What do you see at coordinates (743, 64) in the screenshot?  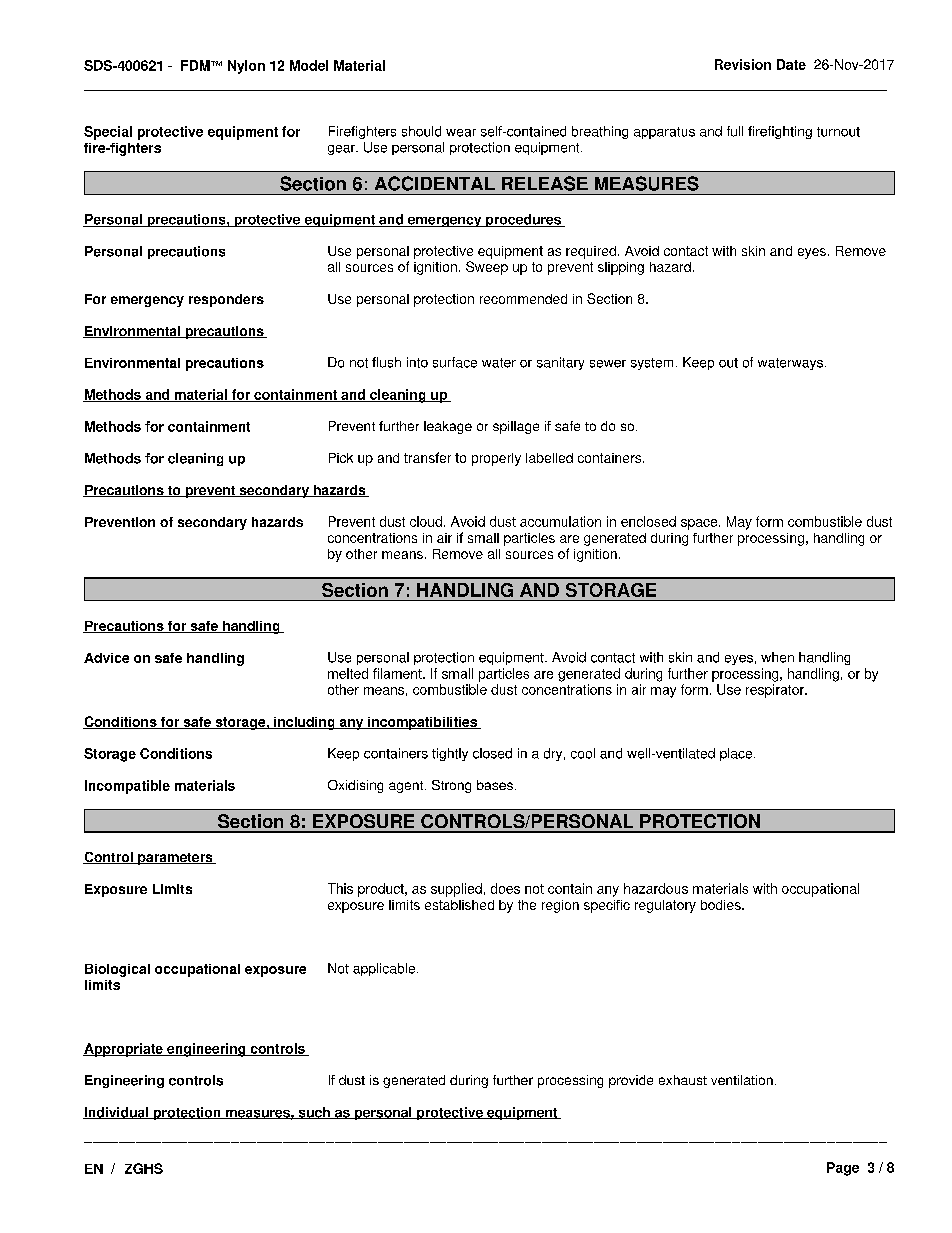 I see `Revision` at bounding box center [743, 64].
